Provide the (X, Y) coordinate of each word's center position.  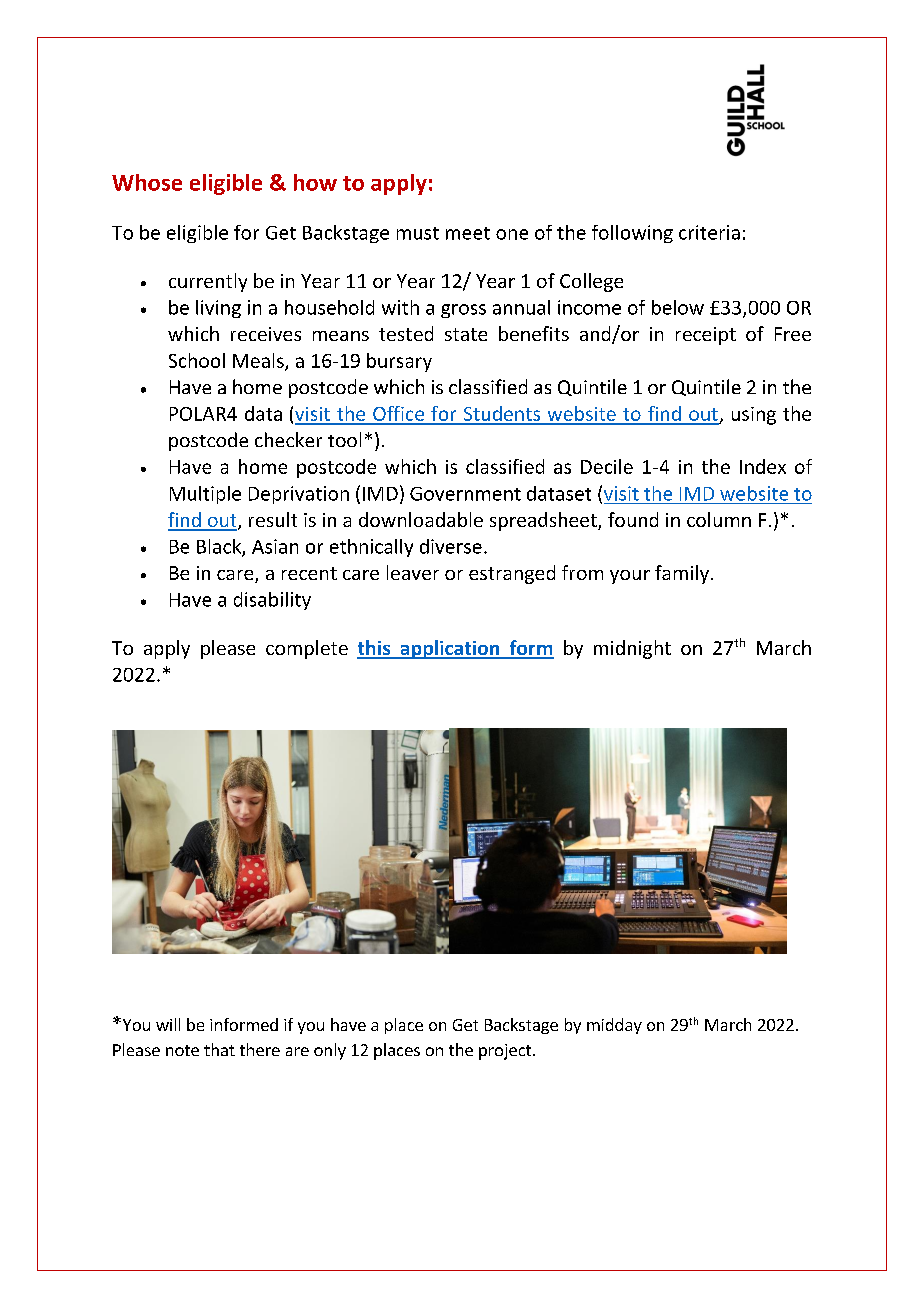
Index (763, 466)
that (219, 1049)
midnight (632, 649)
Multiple (205, 495)
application (450, 649)
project (506, 1052)
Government (465, 494)
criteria (709, 232)
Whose (147, 182)
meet (468, 233)
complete (307, 649)
